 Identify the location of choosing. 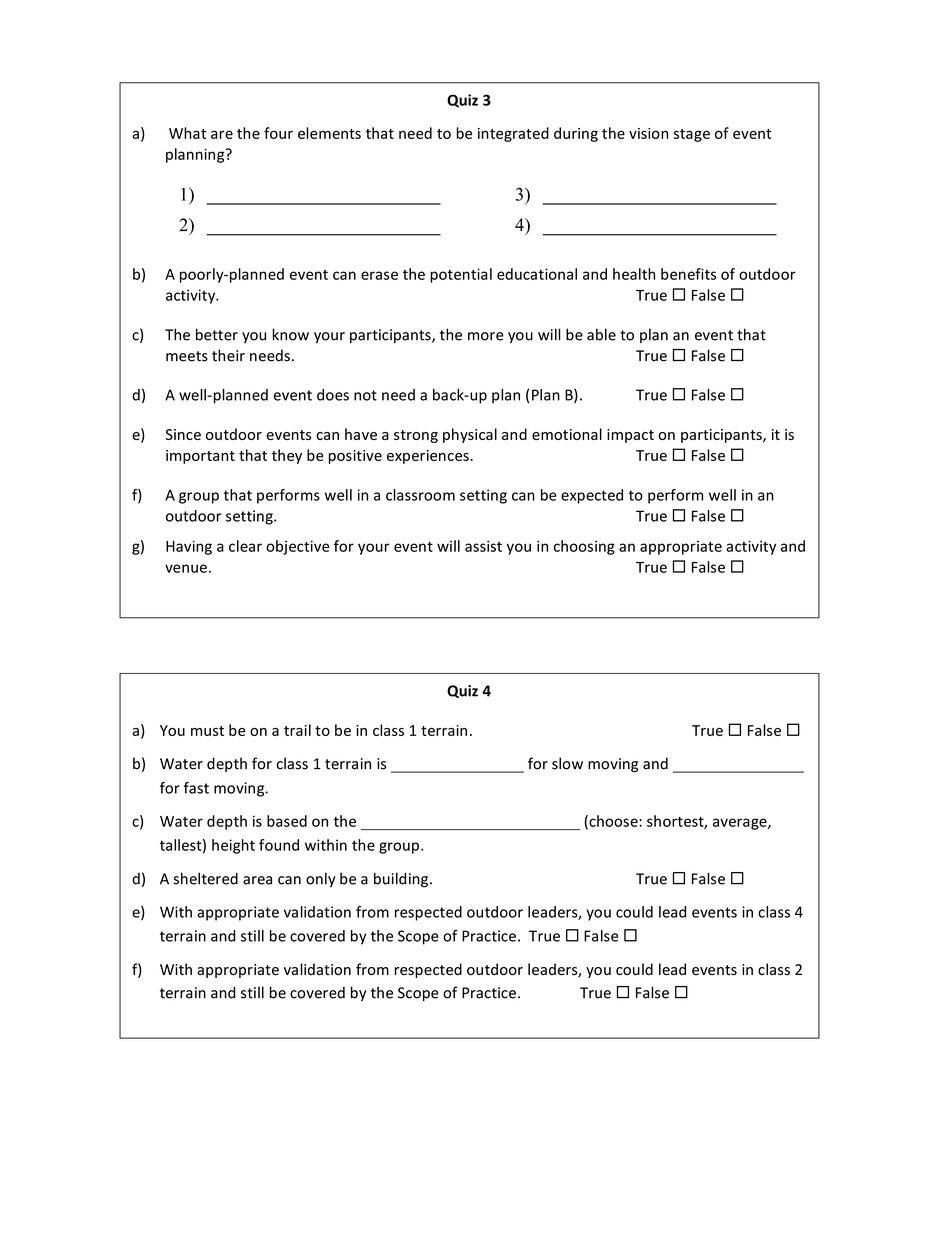
(584, 547).
